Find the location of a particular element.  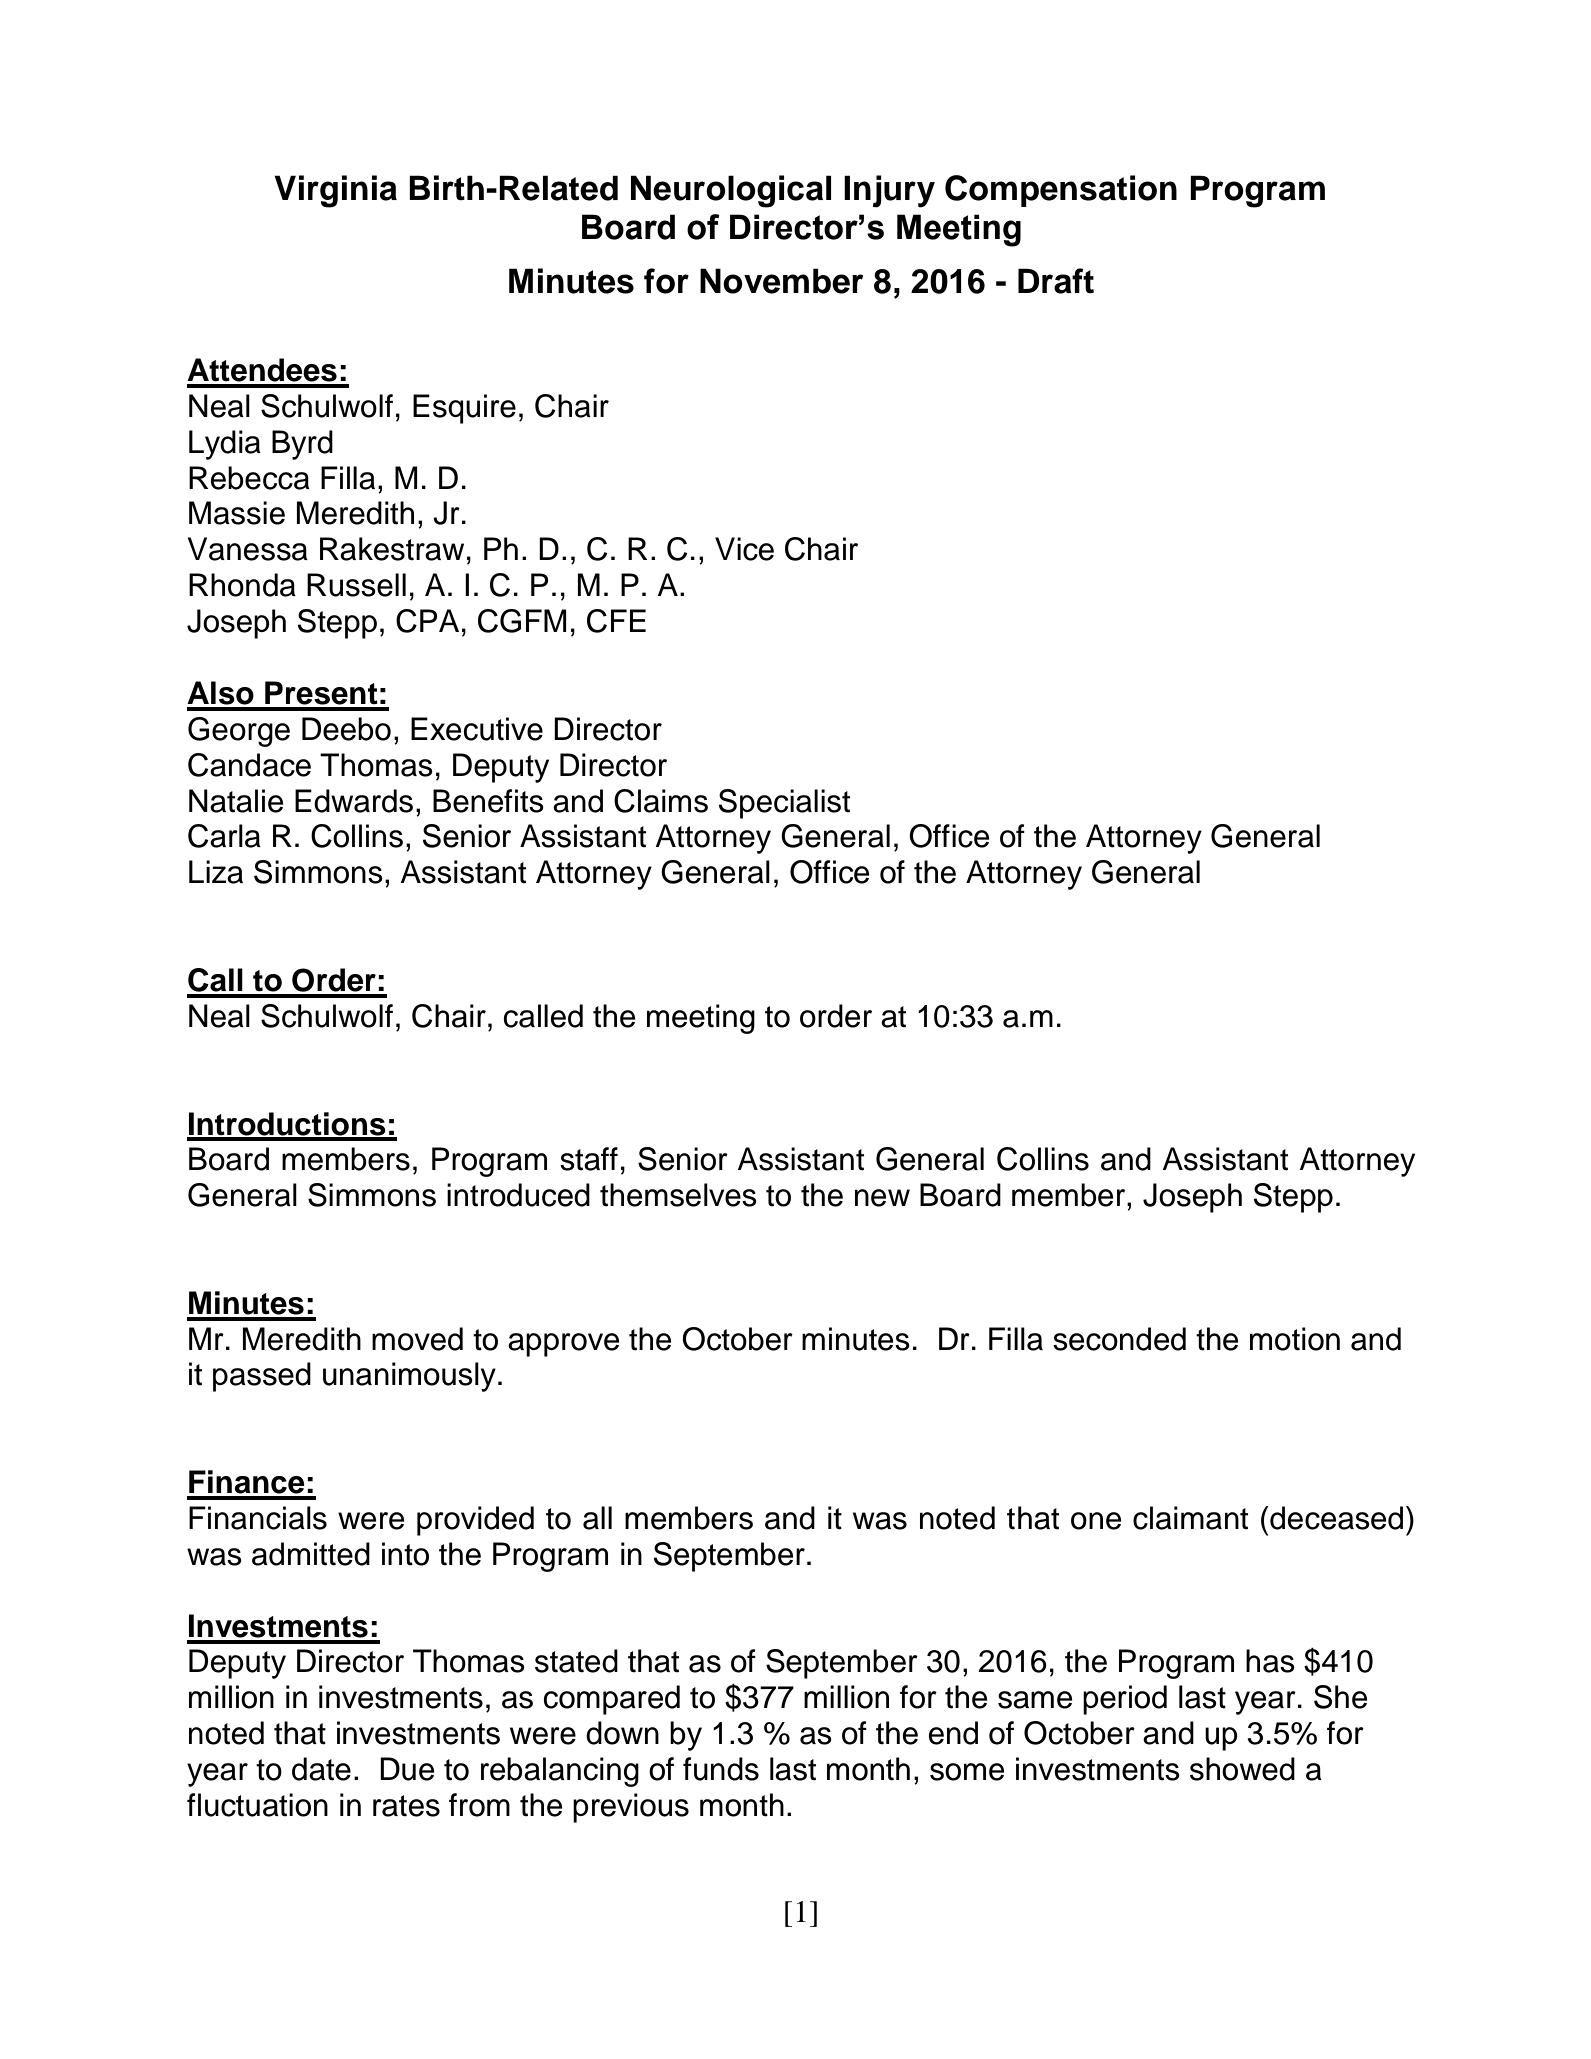

seconded is located at coordinates (1119, 1339).
